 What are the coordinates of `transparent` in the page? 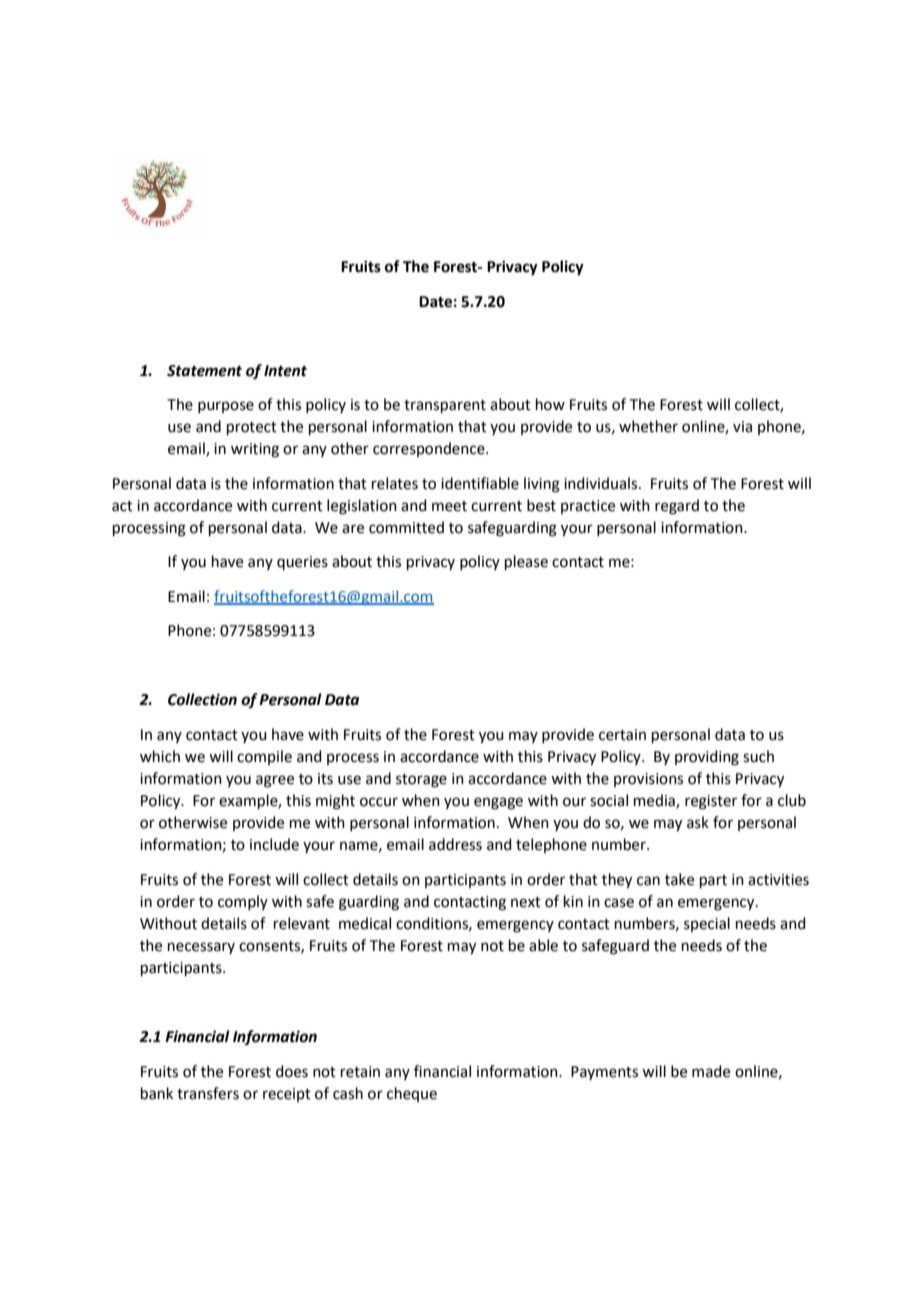 It's located at (445, 406).
